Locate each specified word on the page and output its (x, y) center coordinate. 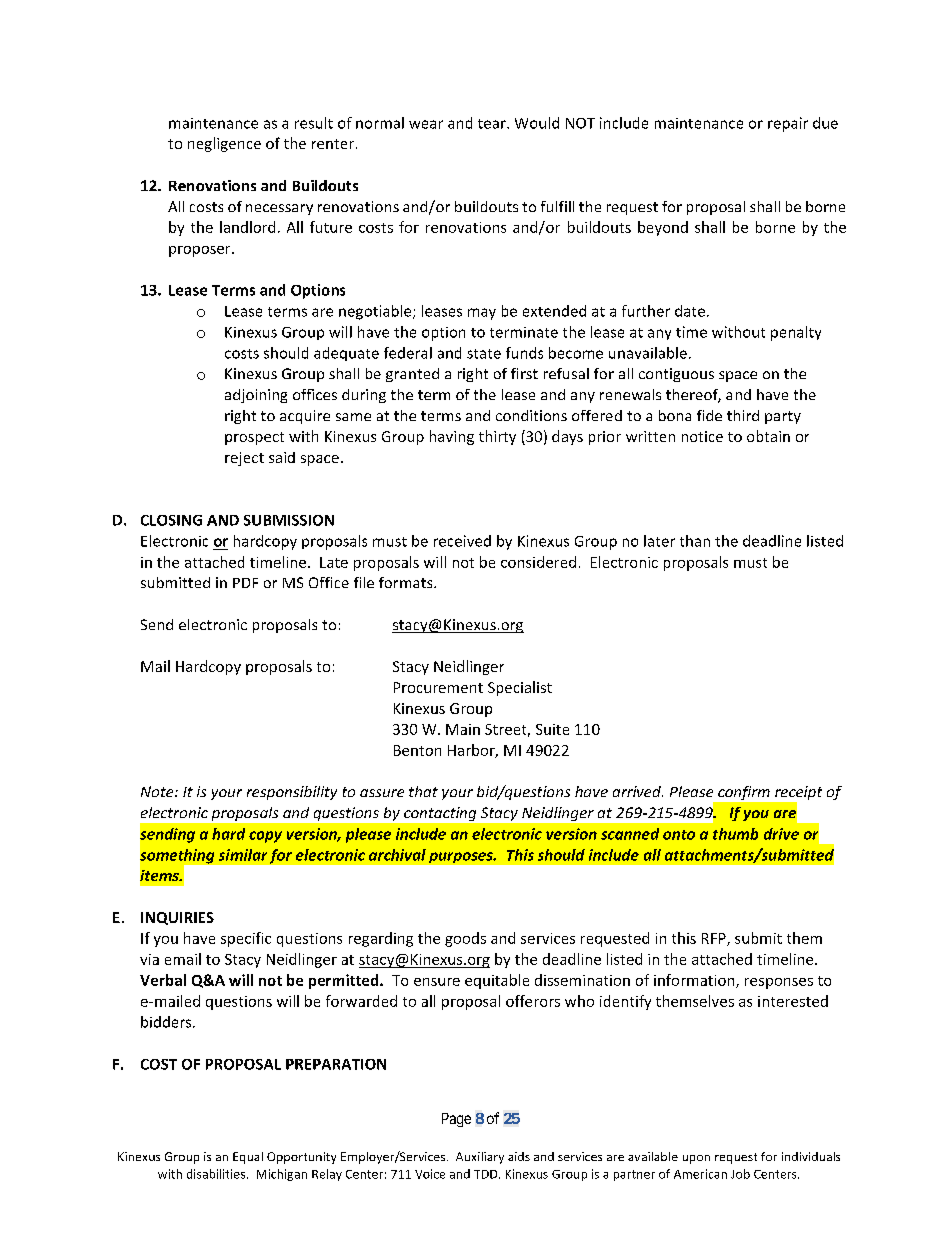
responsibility (292, 793)
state (484, 354)
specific (246, 939)
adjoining (256, 396)
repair (788, 124)
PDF (245, 583)
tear (493, 124)
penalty (796, 333)
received (462, 541)
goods (465, 939)
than (695, 541)
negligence (224, 144)
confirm (744, 793)
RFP (715, 939)
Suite (552, 729)
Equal (248, 1158)
